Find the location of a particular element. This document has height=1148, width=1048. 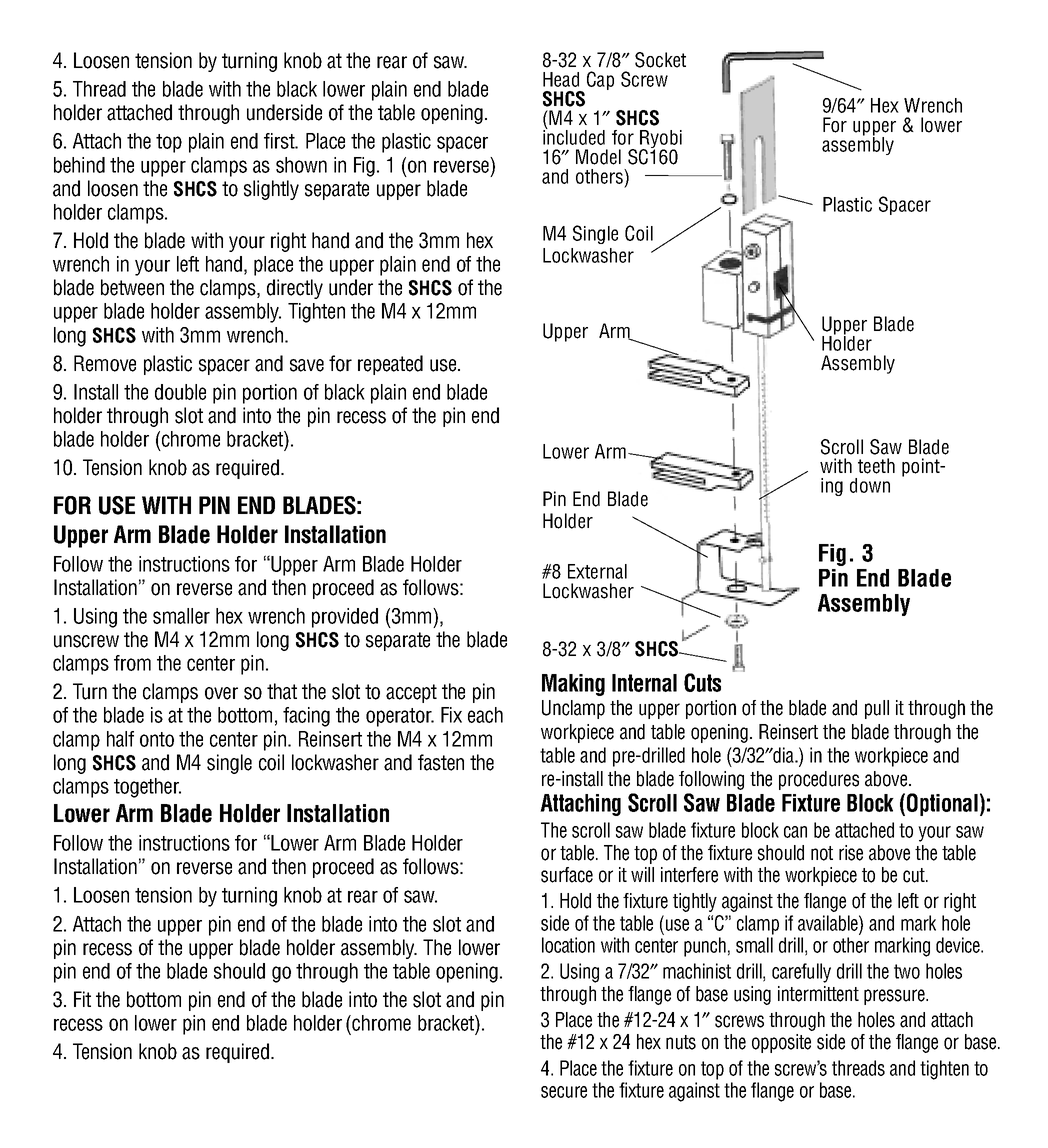

Making is located at coordinates (573, 685).
